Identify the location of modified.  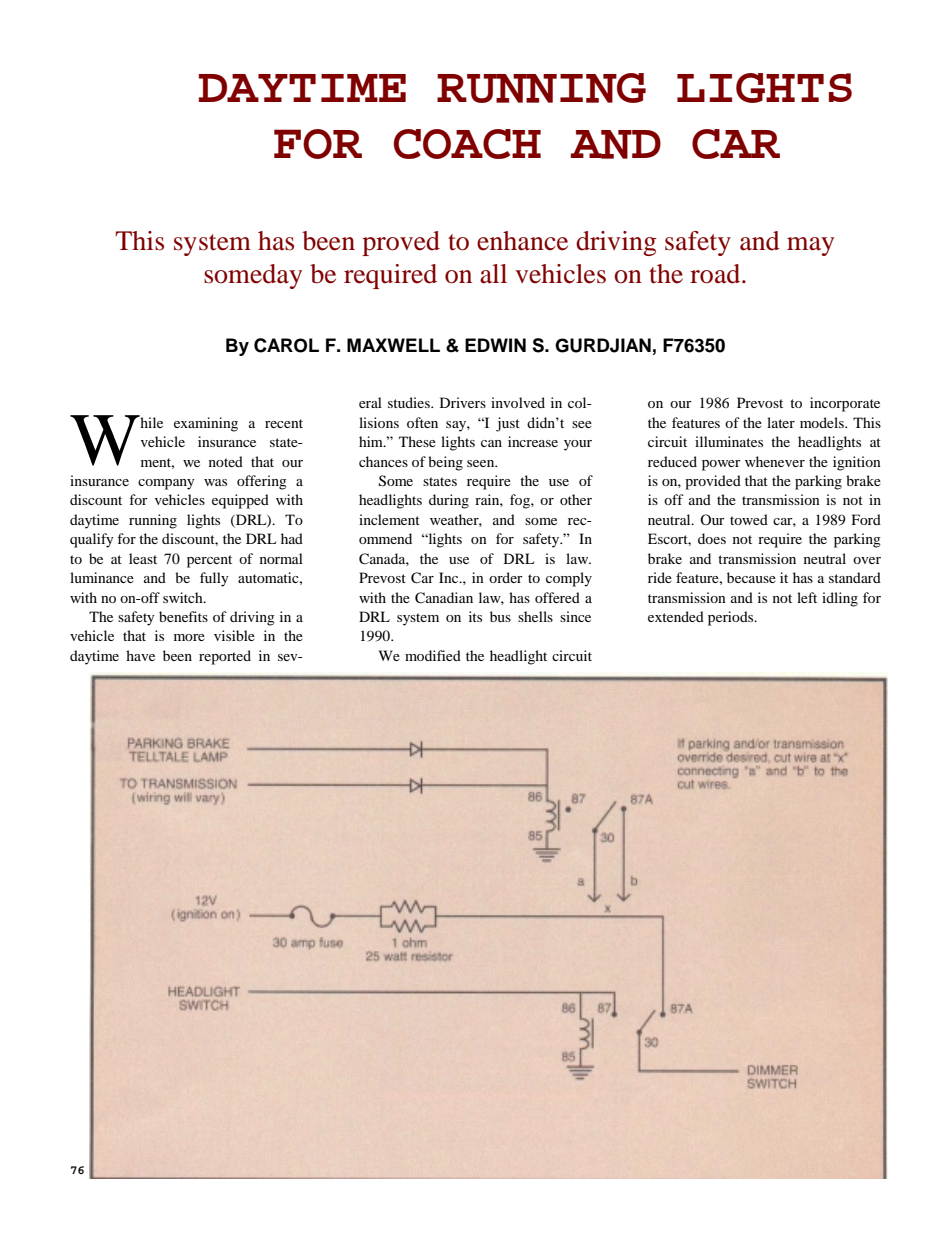
(433, 655).
